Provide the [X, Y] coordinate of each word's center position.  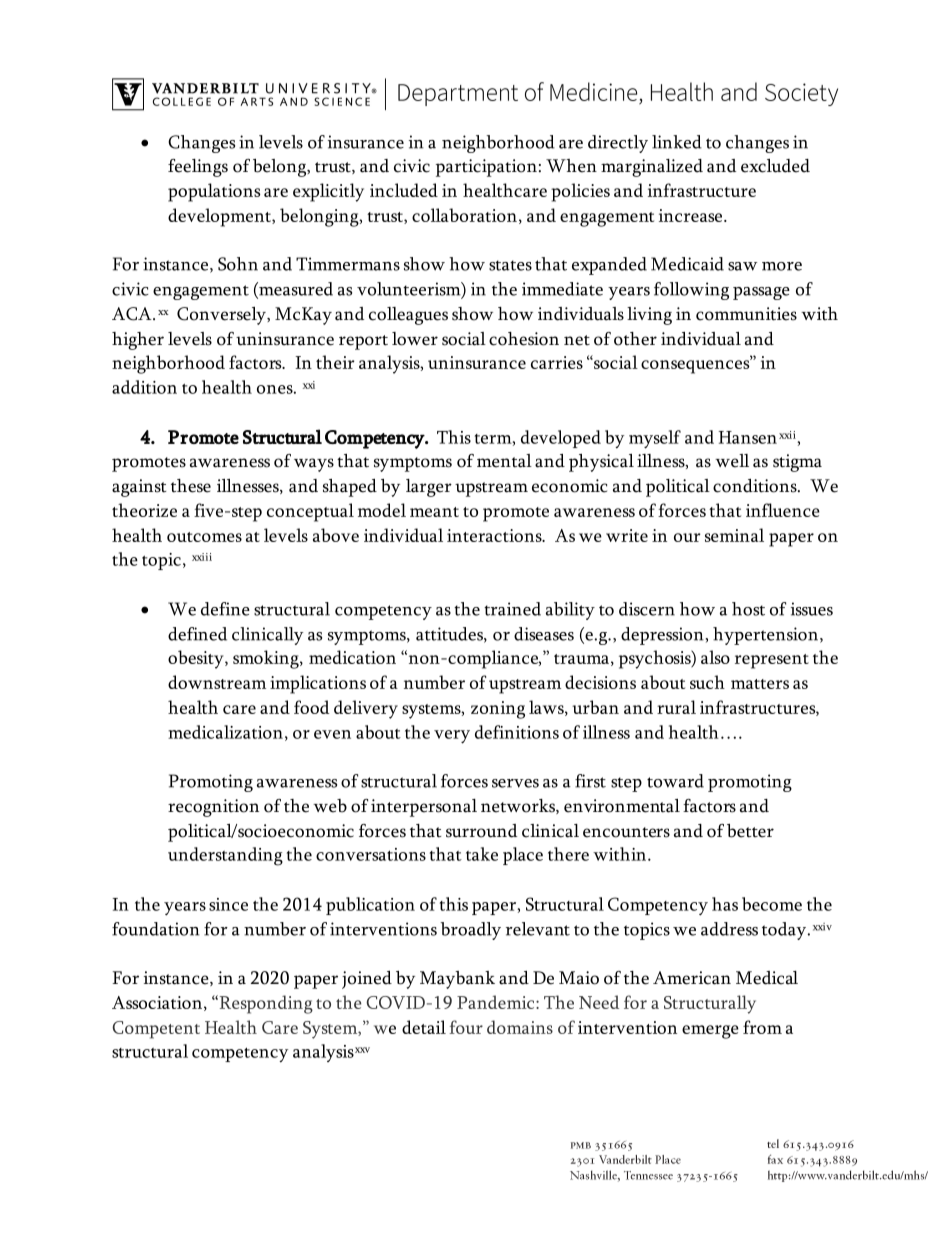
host [748, 609]
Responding [265, 1004]
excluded [775, 166]
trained [512, 609]
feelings [198, 168]
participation [486, 168]
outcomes [204, 537]
